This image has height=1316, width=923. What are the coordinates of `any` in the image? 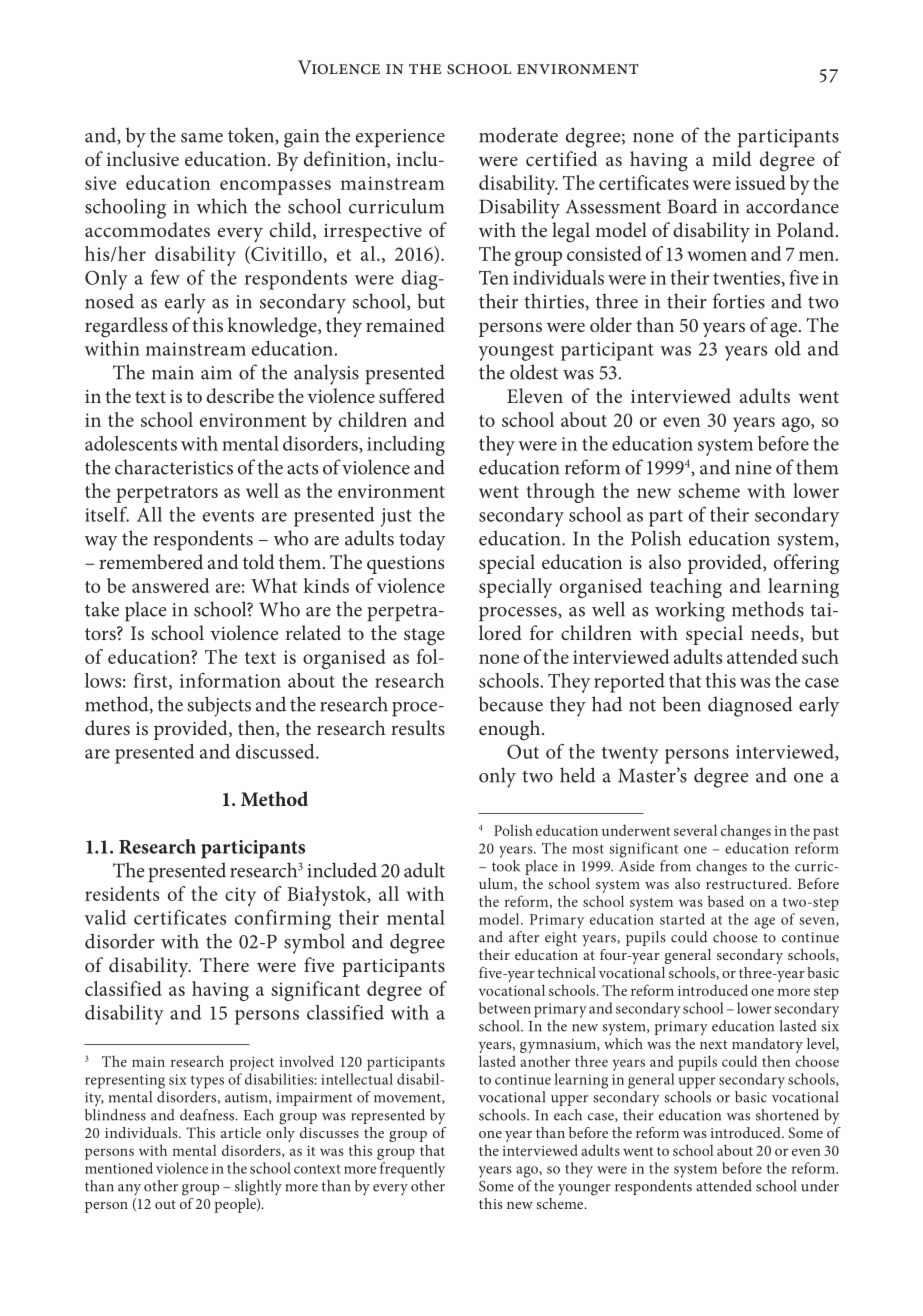 It's located at (129, 1189).
